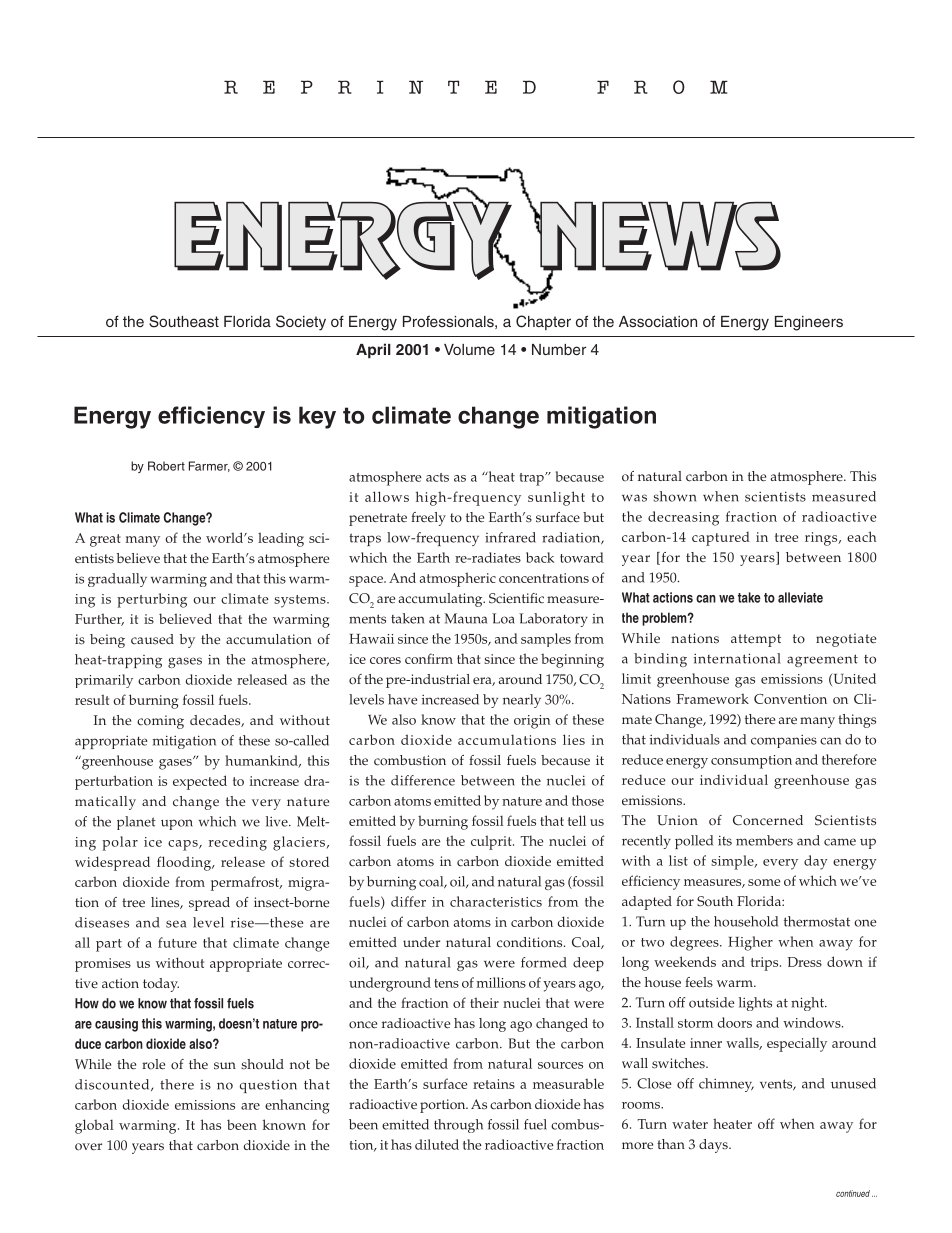 Image resolution: width=952 pixels, height=1233 pixels. I want to click on some, so click(764, 882).
